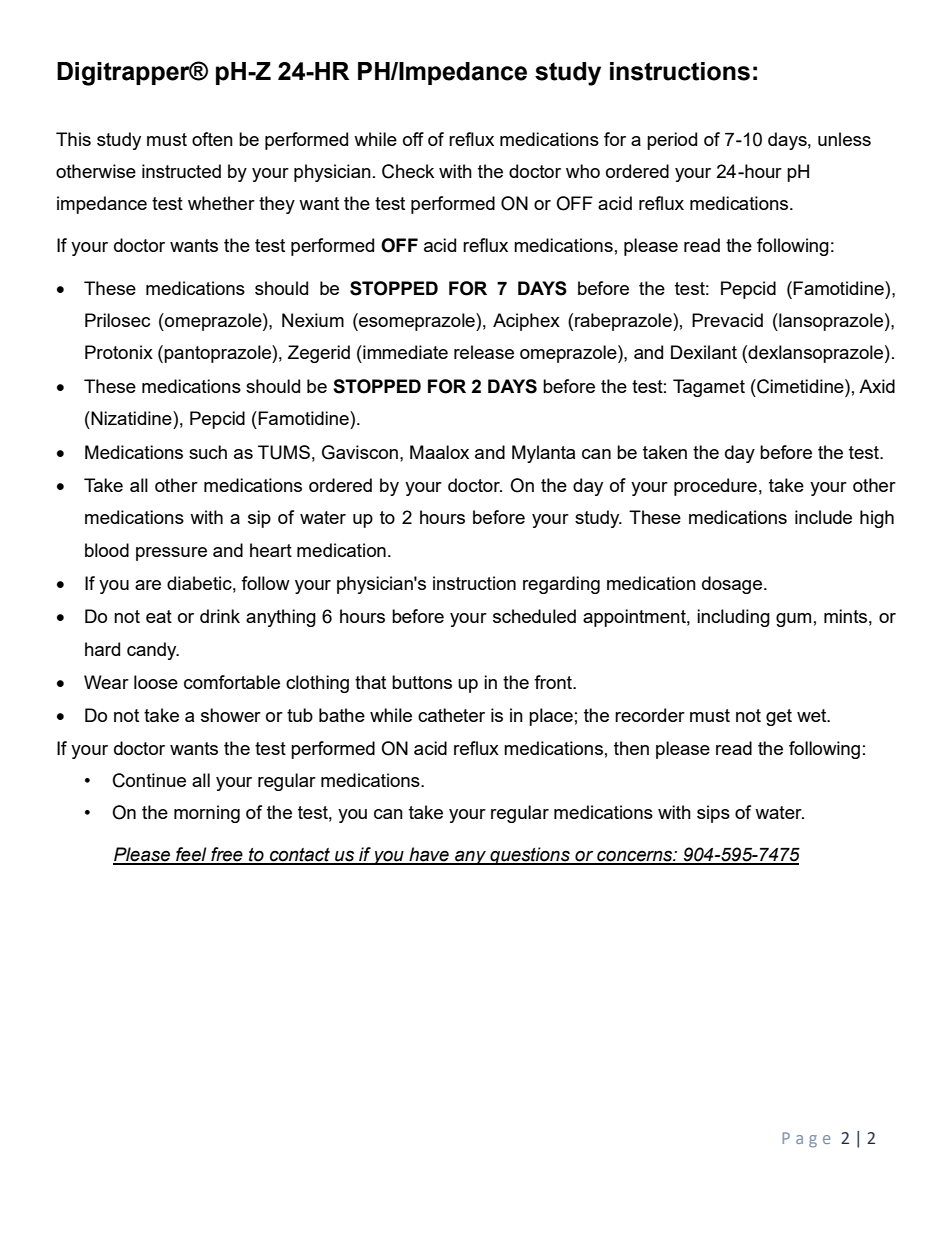 The image size is (952, 1233). I want to click on get, so click(779, 717).
